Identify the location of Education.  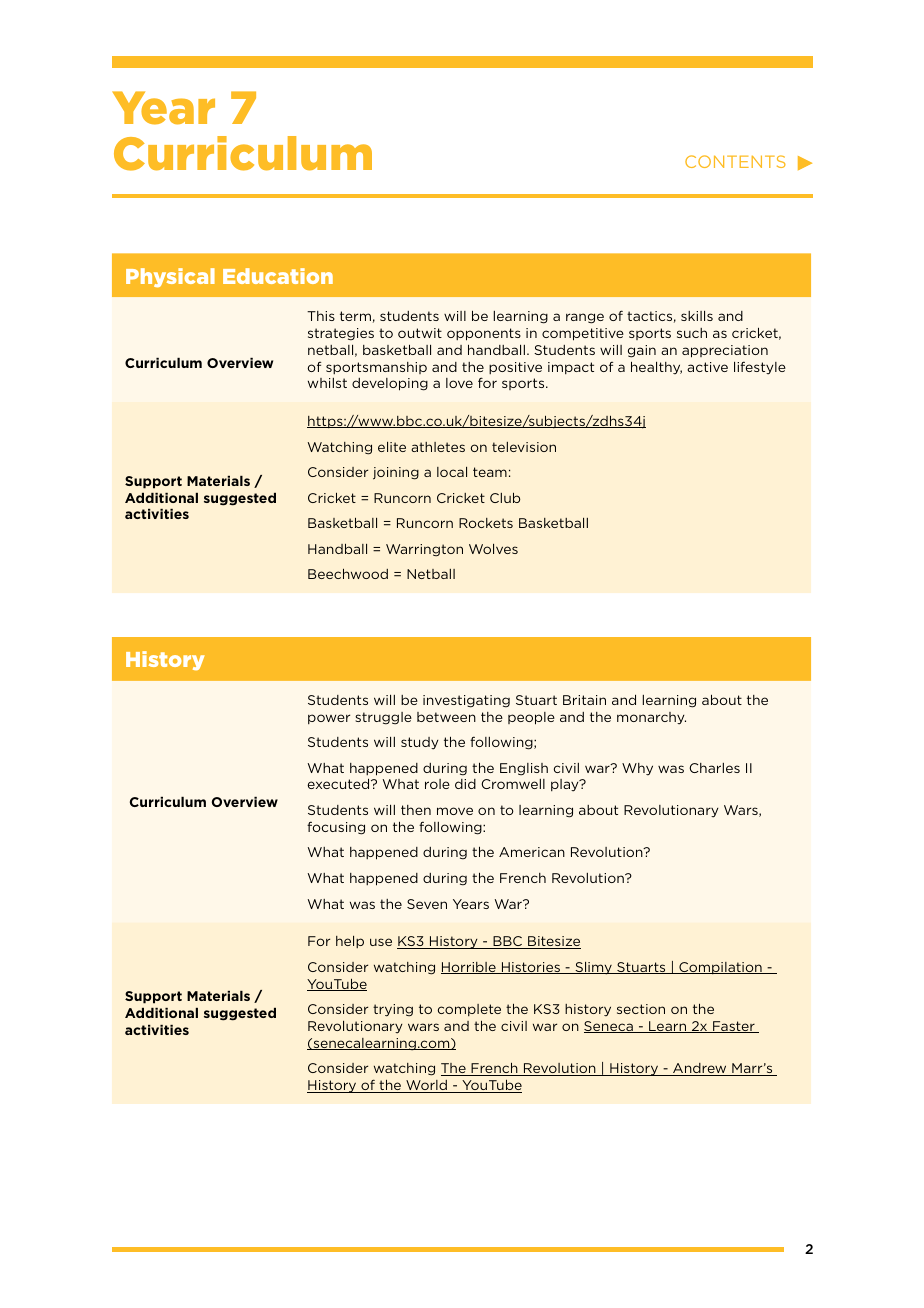
(278, 276).
